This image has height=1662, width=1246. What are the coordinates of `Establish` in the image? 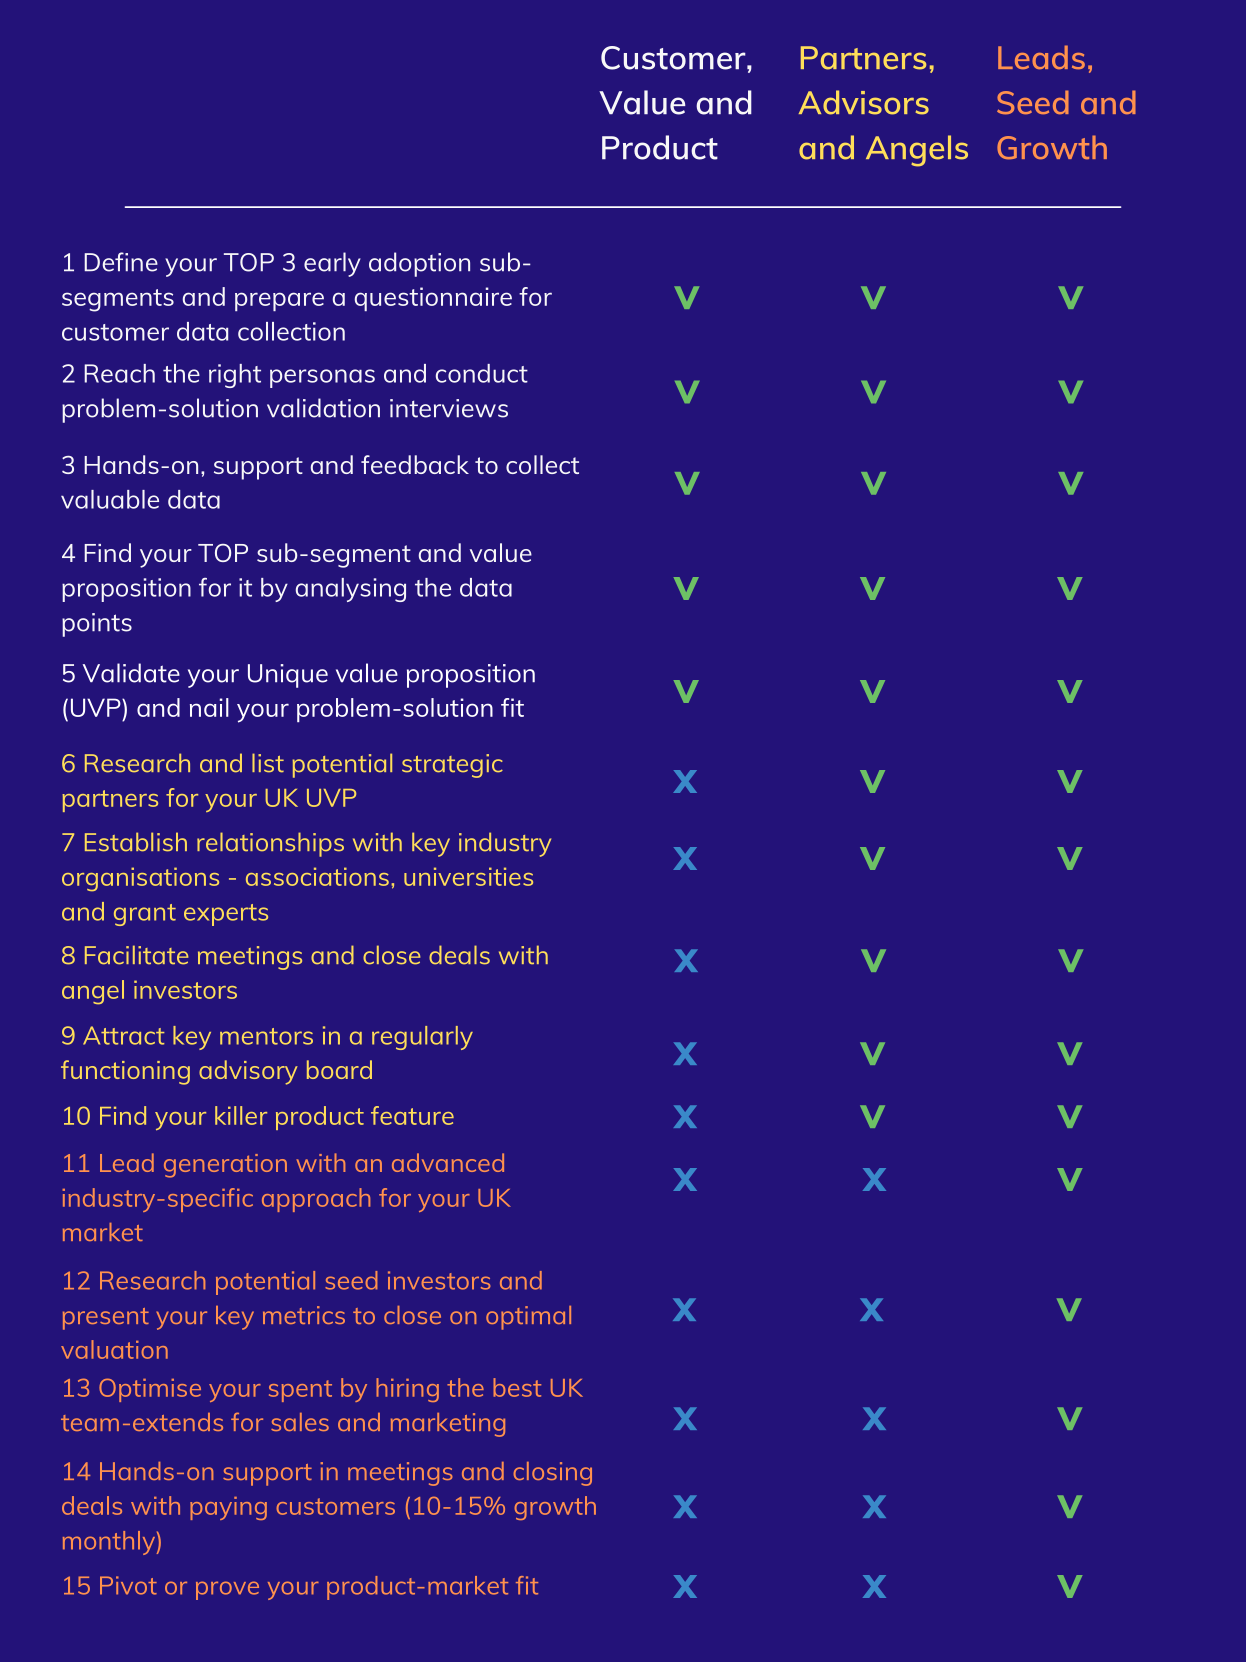 It's located at (136, 842).
